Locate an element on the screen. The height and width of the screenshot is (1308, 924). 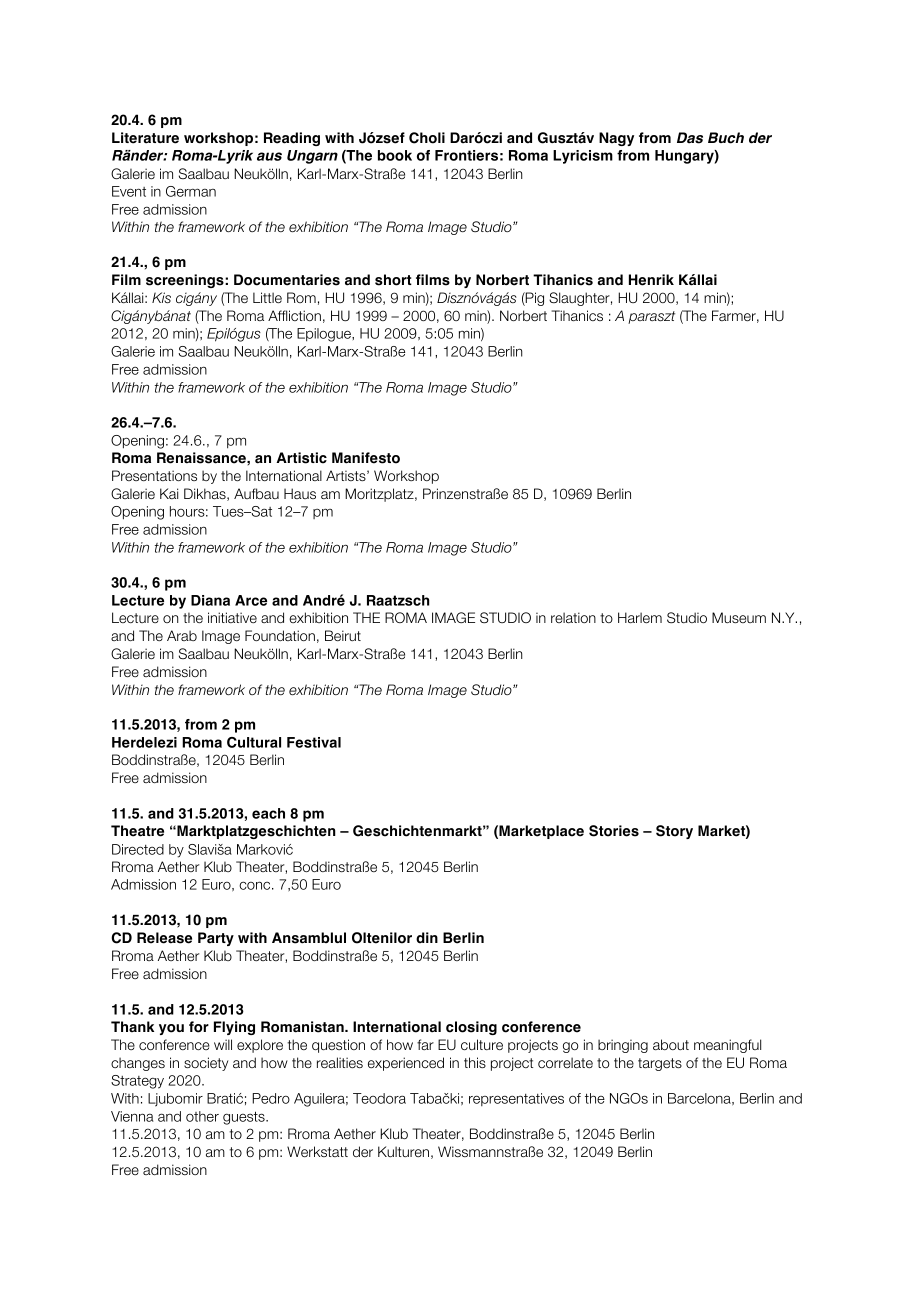
Harlem is located at coordinates (640, 617).
